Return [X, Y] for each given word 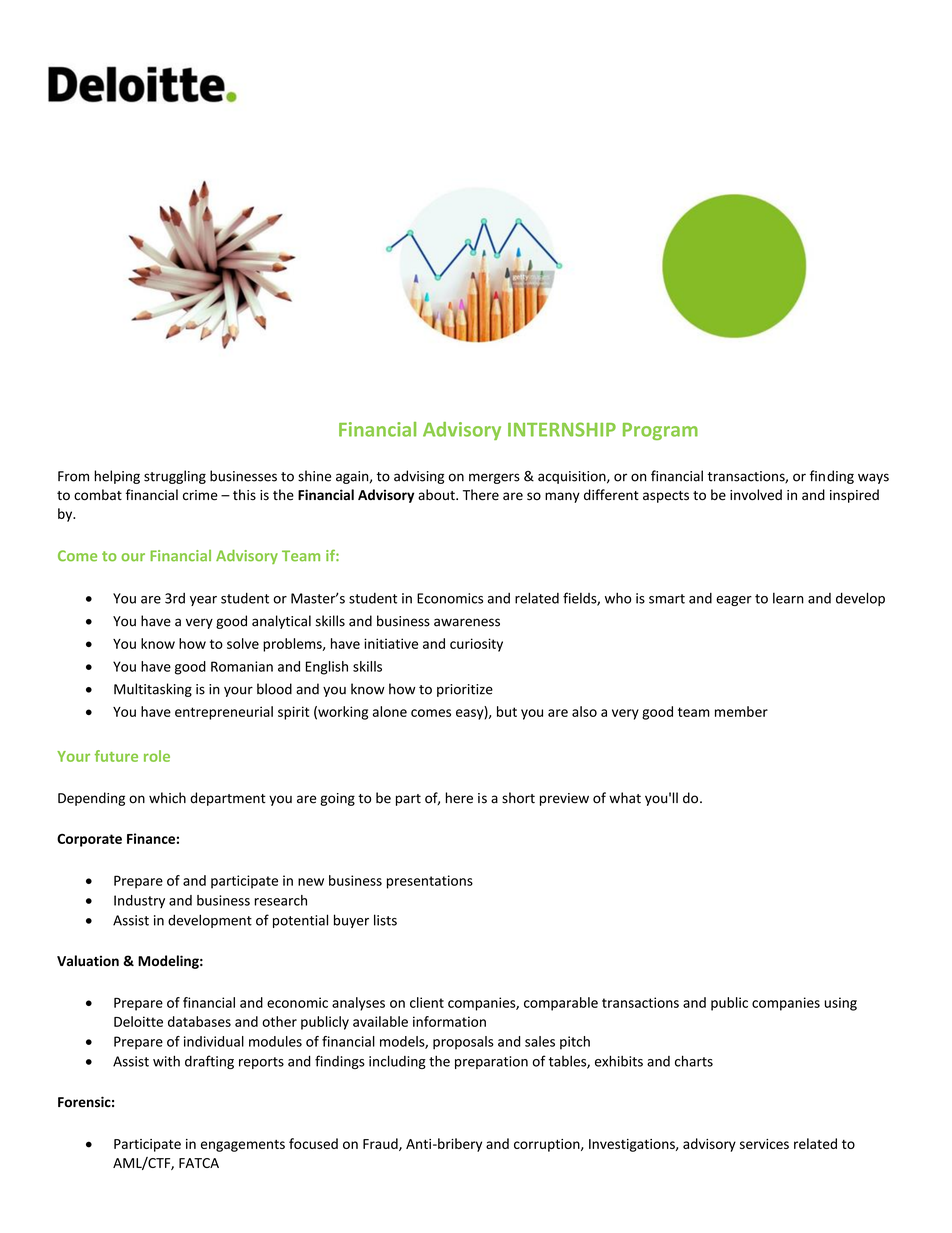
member [741, 711]
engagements [243, 1146]
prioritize [465, 690]
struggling [175, 477]
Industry [139, 901]
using [841, 1004]
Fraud [381, 1144]
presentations [430, 882]
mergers [494, 478]
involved [756, 495]
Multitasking [153, 690]
